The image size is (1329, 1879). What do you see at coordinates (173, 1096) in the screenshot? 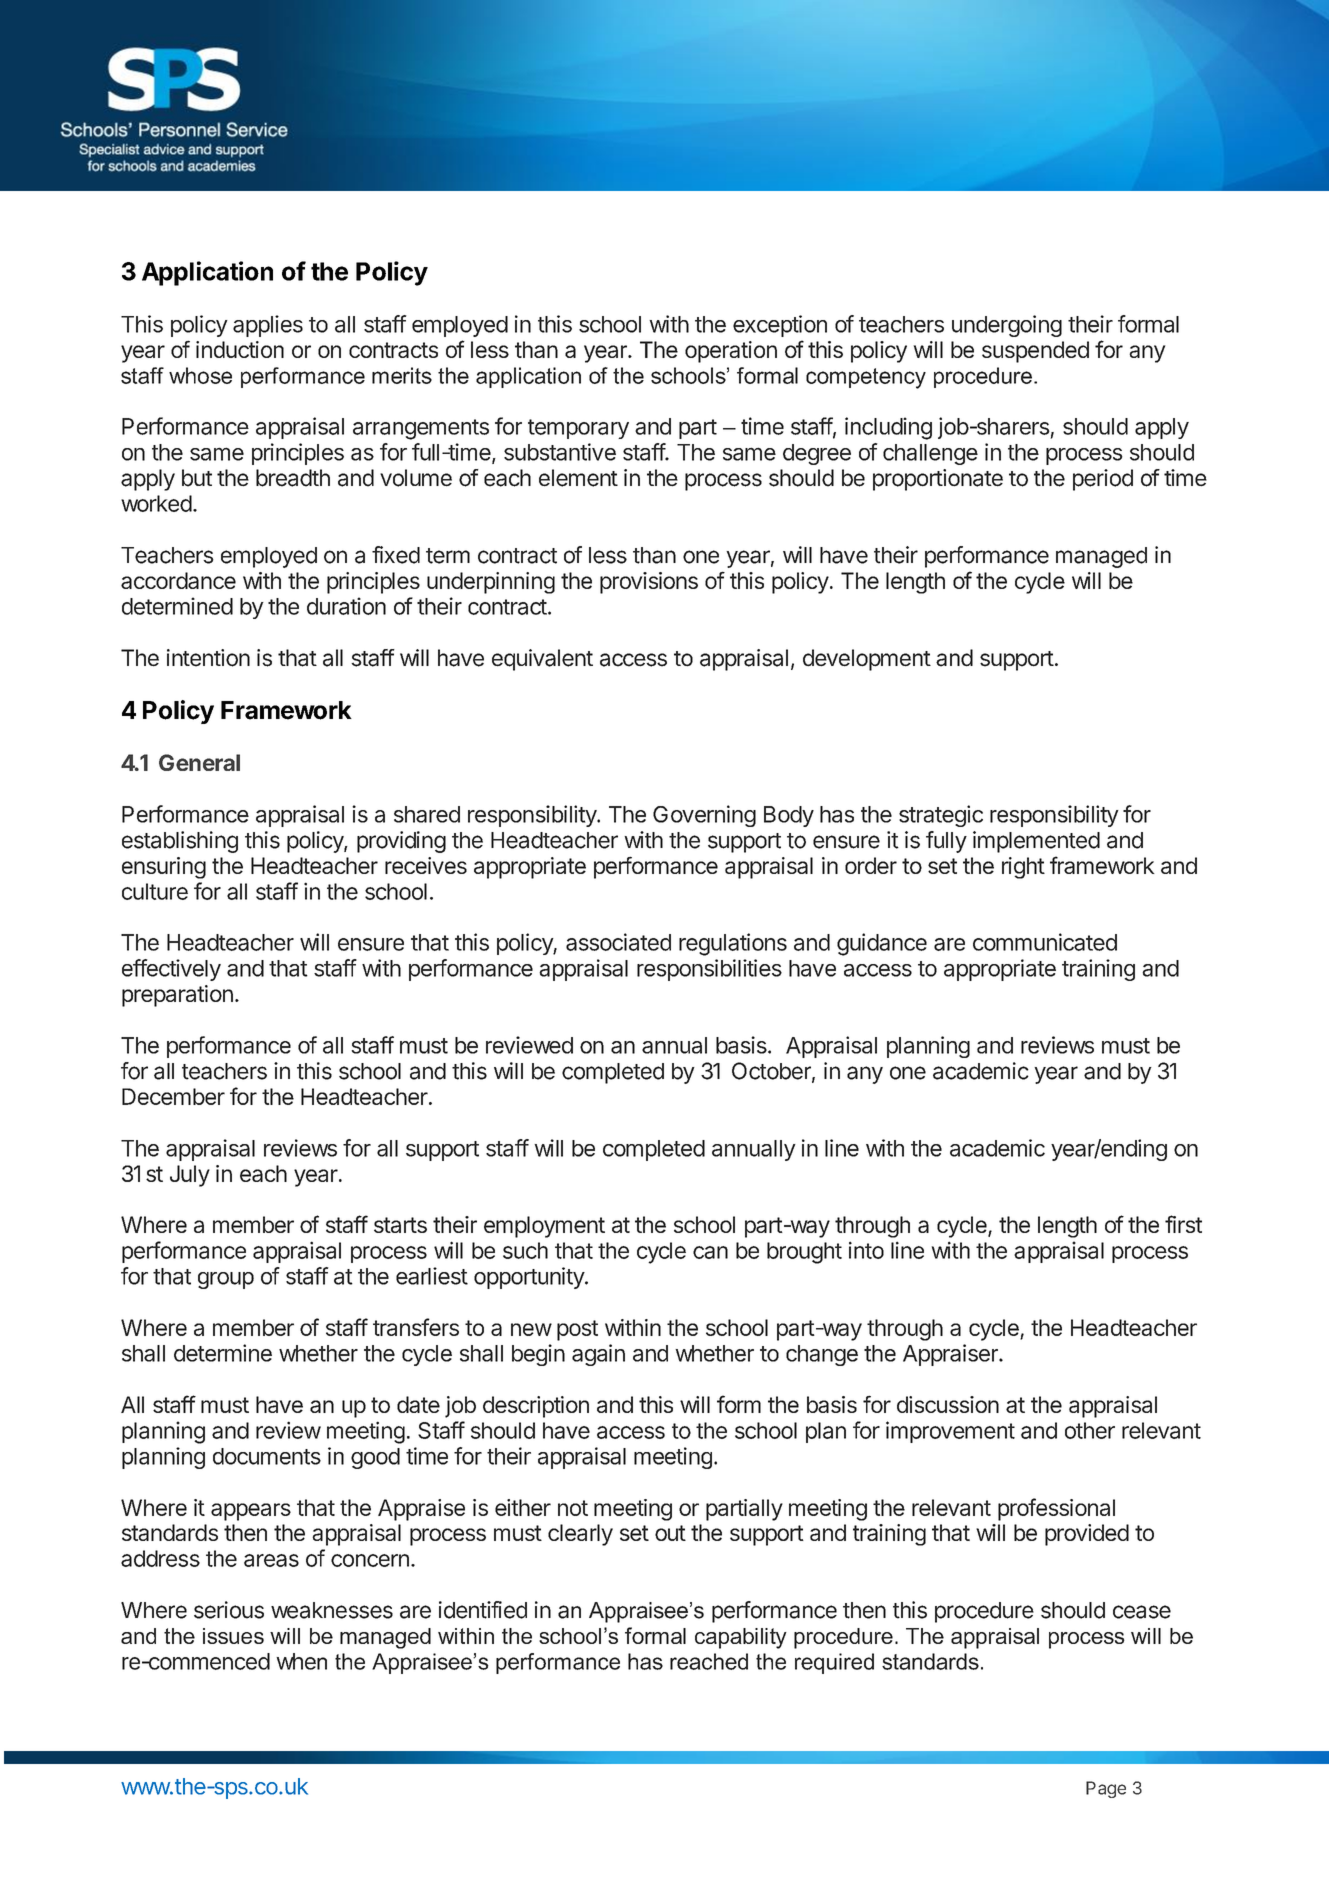
I see `December` at bounding box center [173, 1096].
